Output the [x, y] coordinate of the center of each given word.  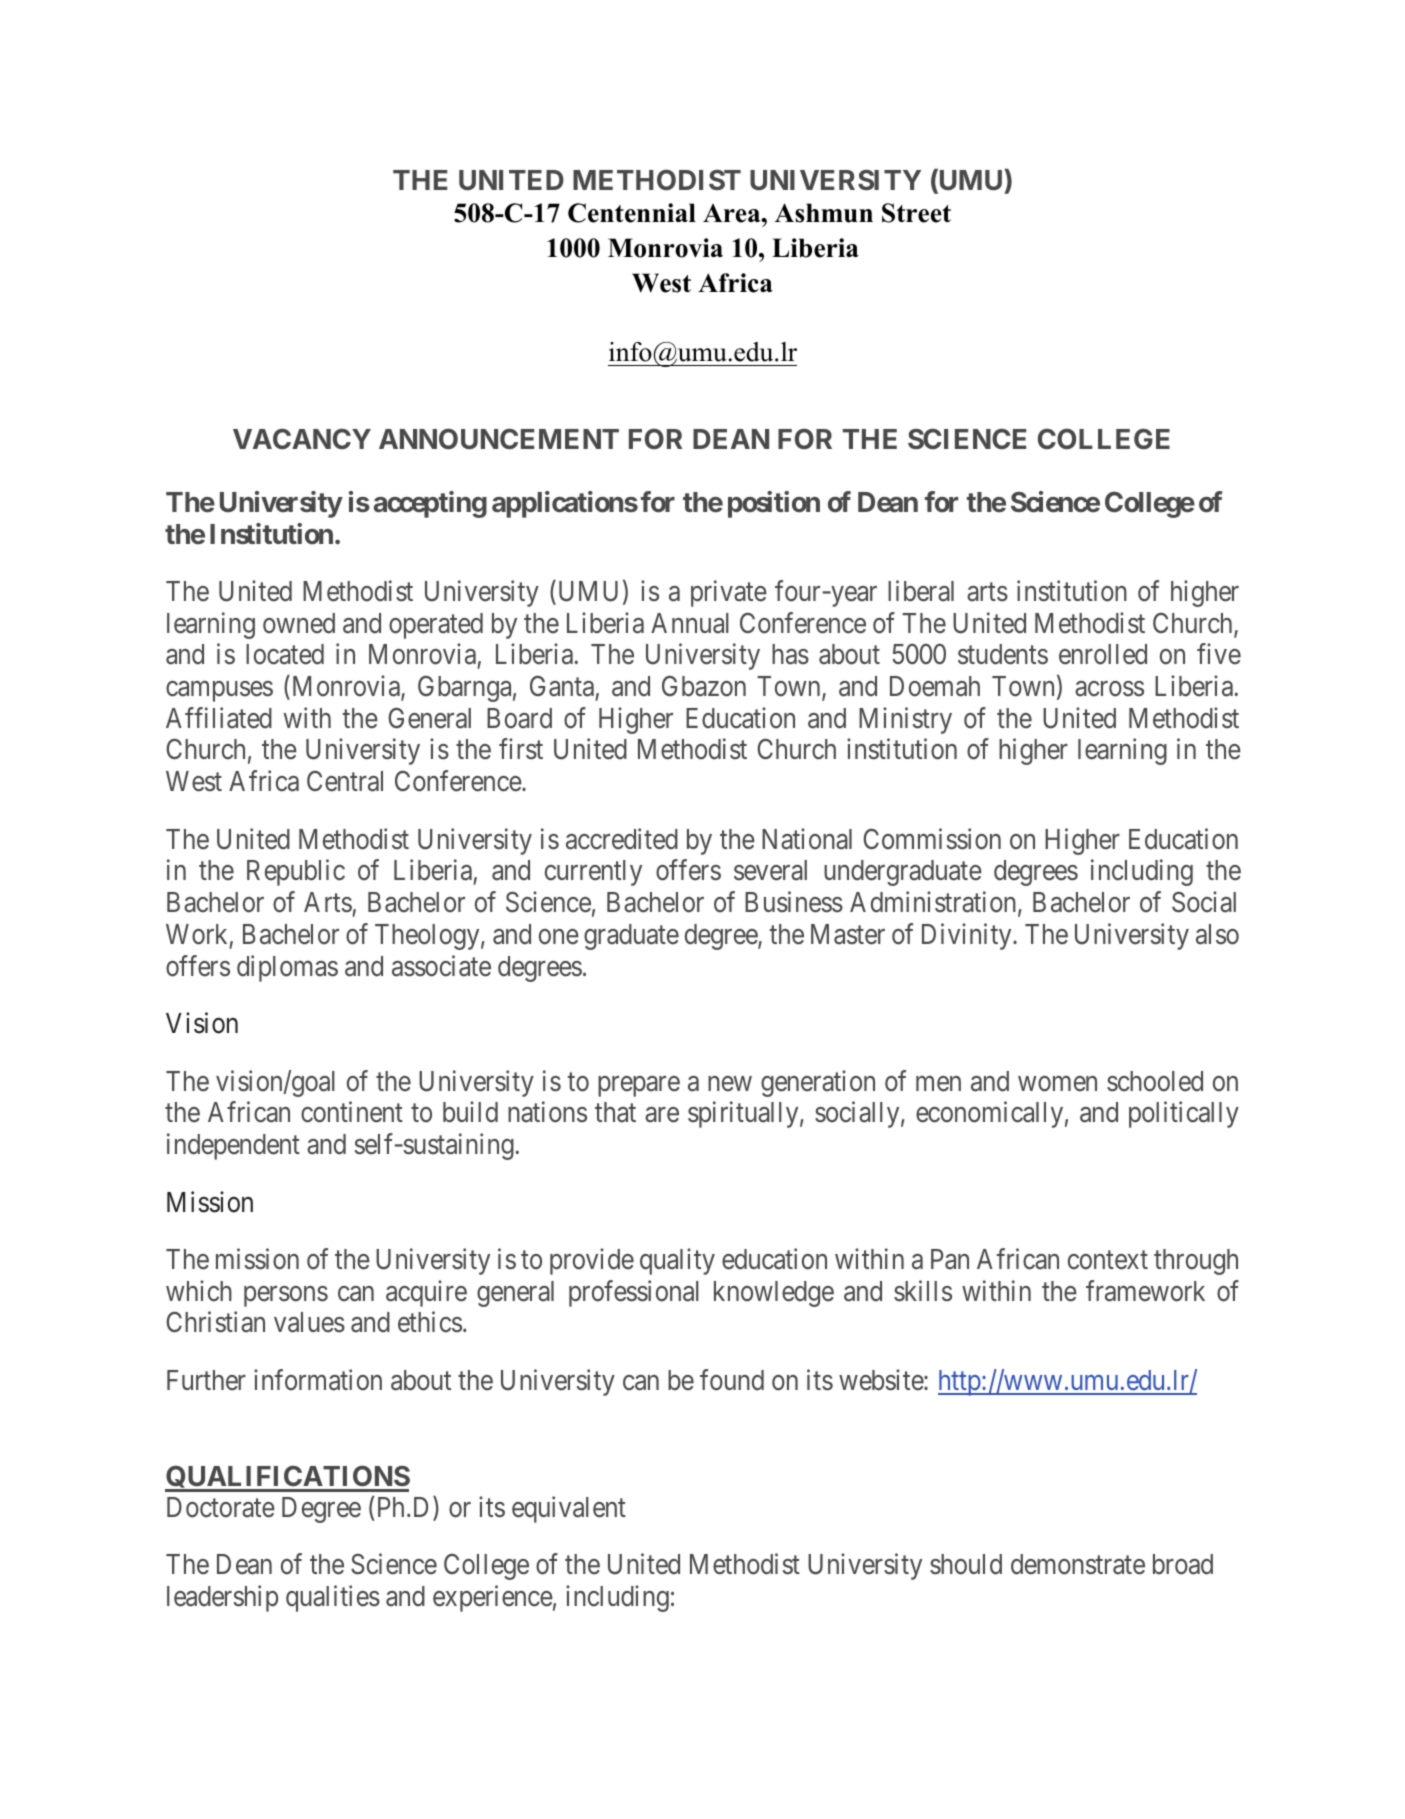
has [790, 654]
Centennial [632, 213]
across [1109, 689]
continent [352, 1112]
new [730, 1084]
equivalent [569, 1509]
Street [916, 213]
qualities [333, 1598]
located [285, 654]
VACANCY [302, 438]
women [1057, 1084]
